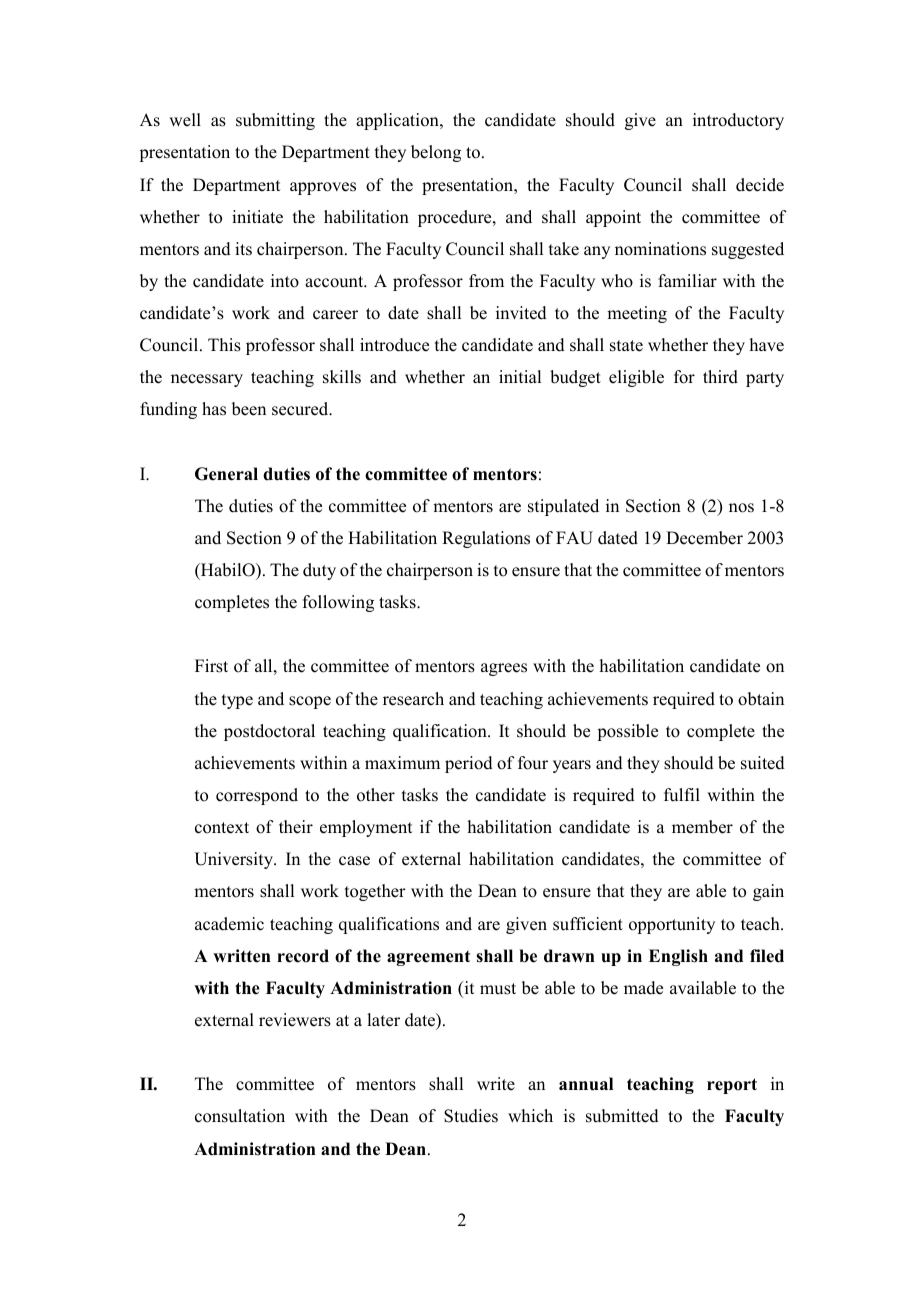 The image size is (924, 1307). What do you see at coordinates (738, 121) in the screenshot?
I see `introductory` at bounding box center [738, 121].
